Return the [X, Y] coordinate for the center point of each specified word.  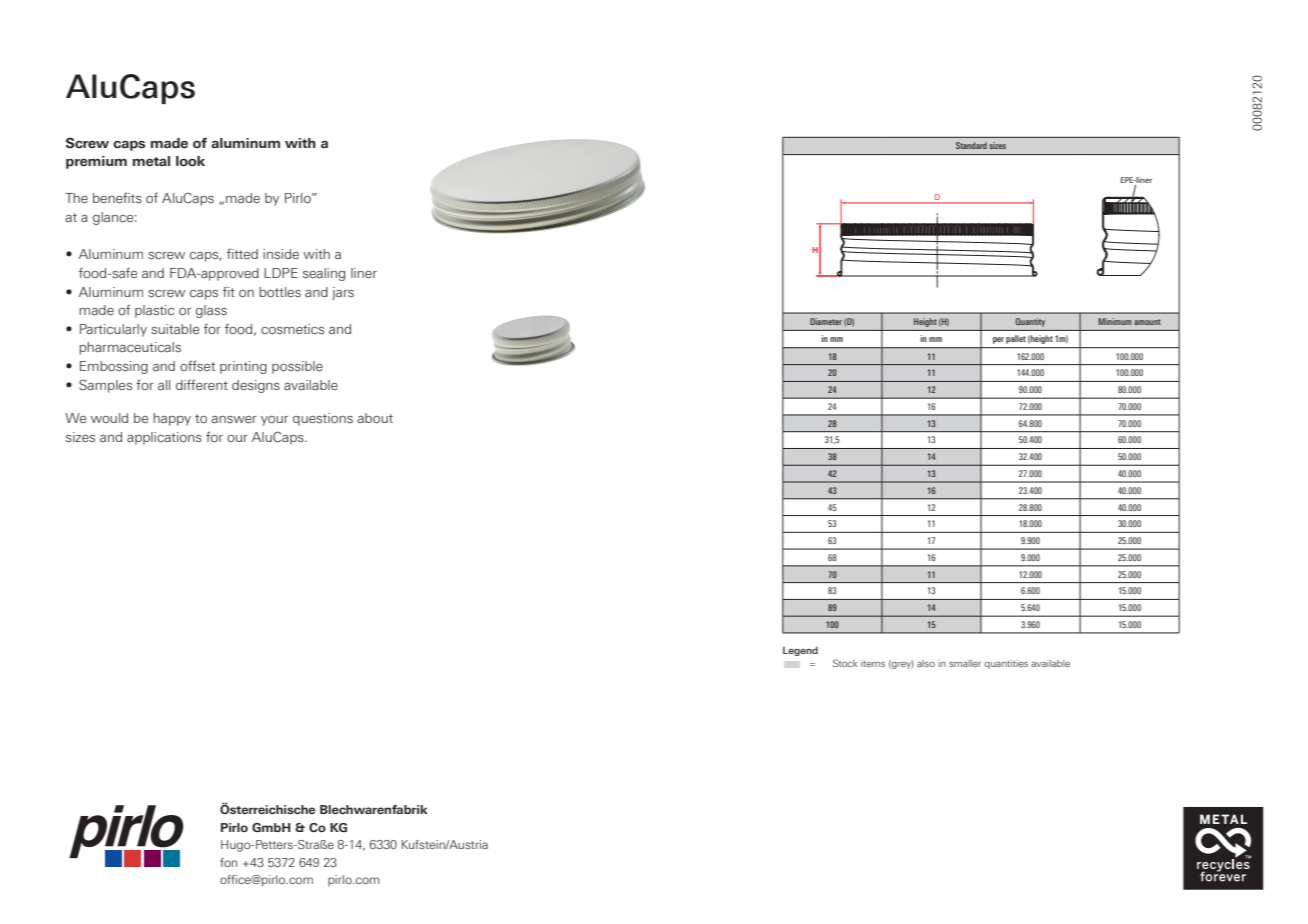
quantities [1006, 664]
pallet [1016, 339]
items [873, 663]
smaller [965, 663]
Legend [800, 651]
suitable [175, 329]
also [926, 663]
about [375, 418]
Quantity [1030, 322]
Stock [845, 663]
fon [228, 862]
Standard [971, 145]
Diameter [826, 321]
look [190, 161]
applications [164, 438]
